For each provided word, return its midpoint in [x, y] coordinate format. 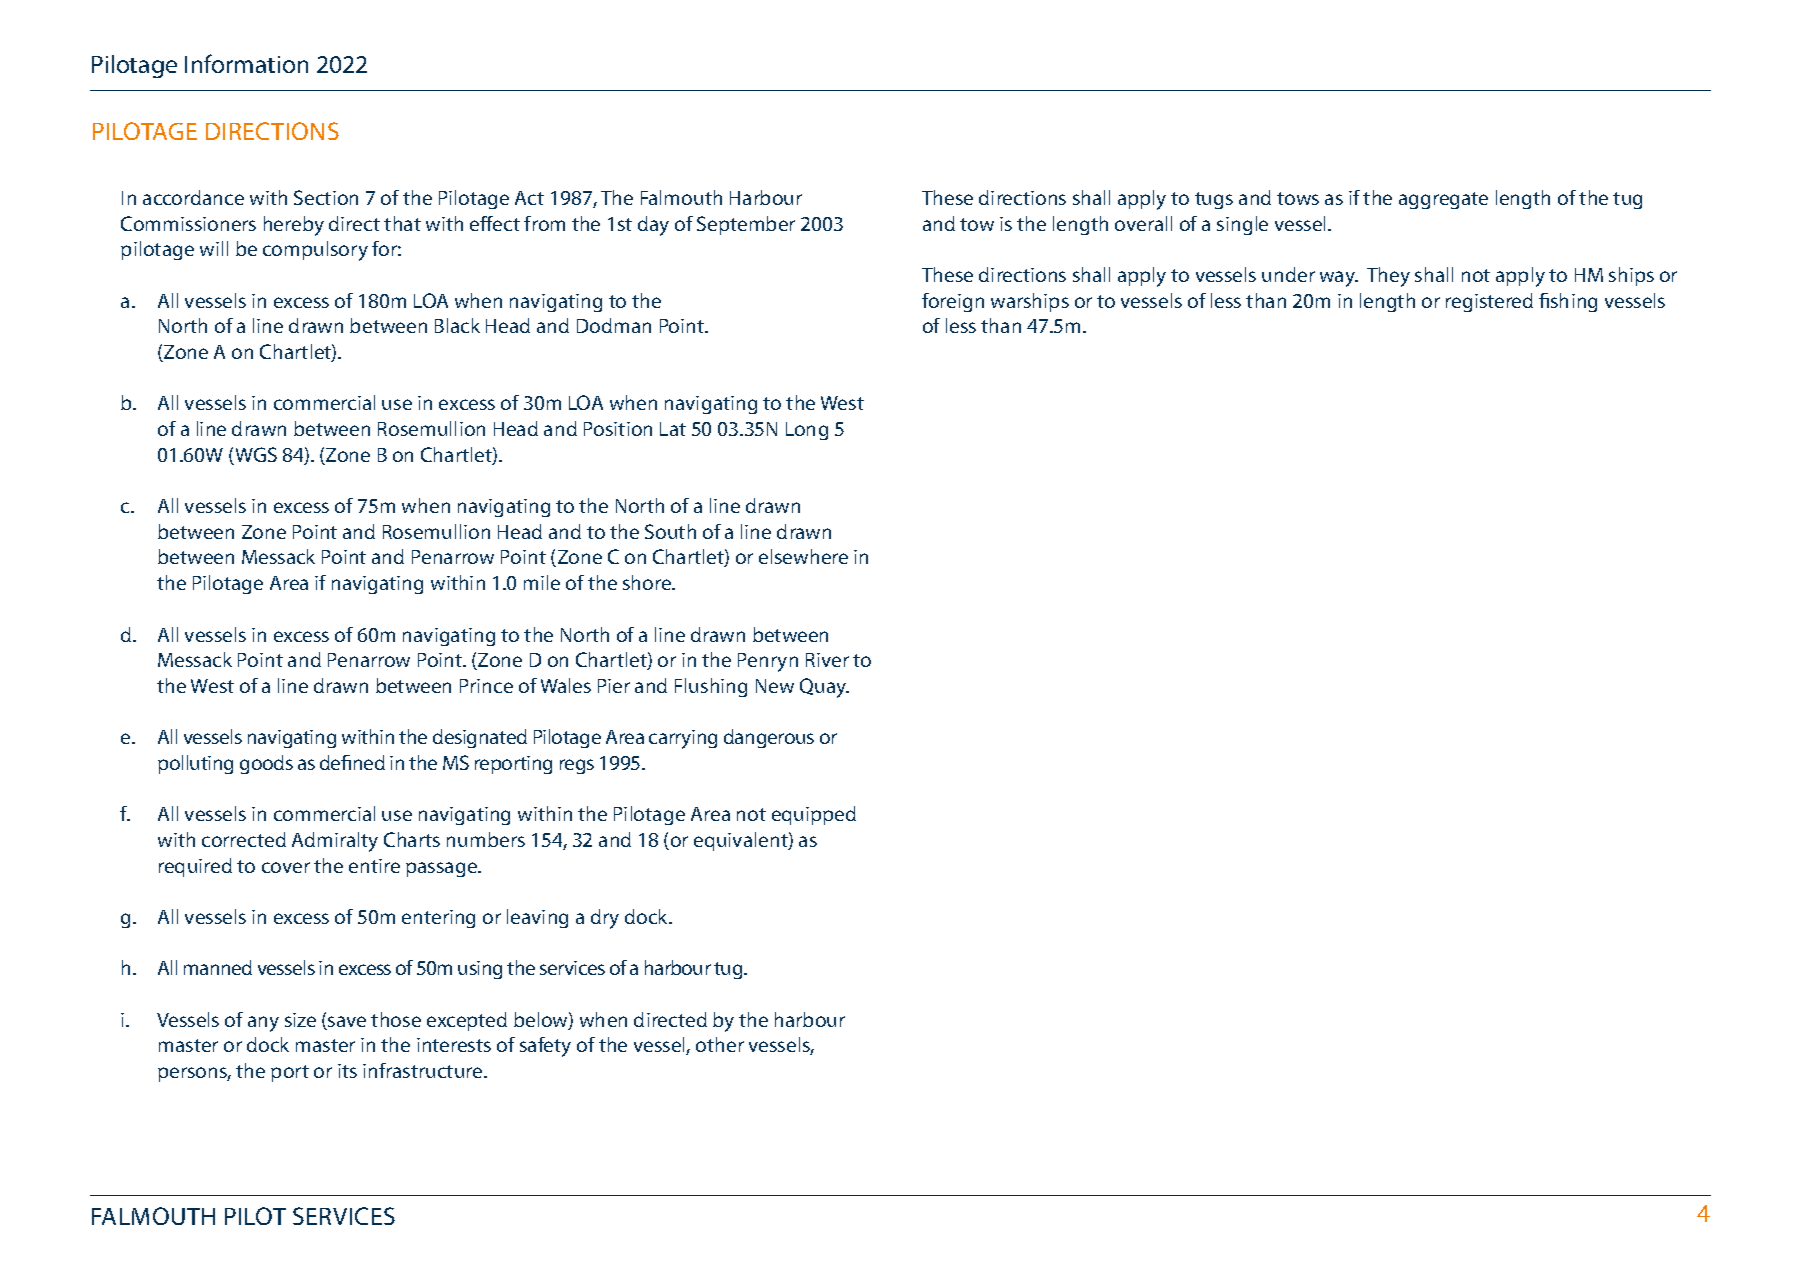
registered [1489, 302]
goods [266, 764]
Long [807, 431]
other [720, 1044]
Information [246, 63]
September [746, 225]
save [346, 1023]
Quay [824, 688]
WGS [255, 456]
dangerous [769, 738]
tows [1298, 198]
